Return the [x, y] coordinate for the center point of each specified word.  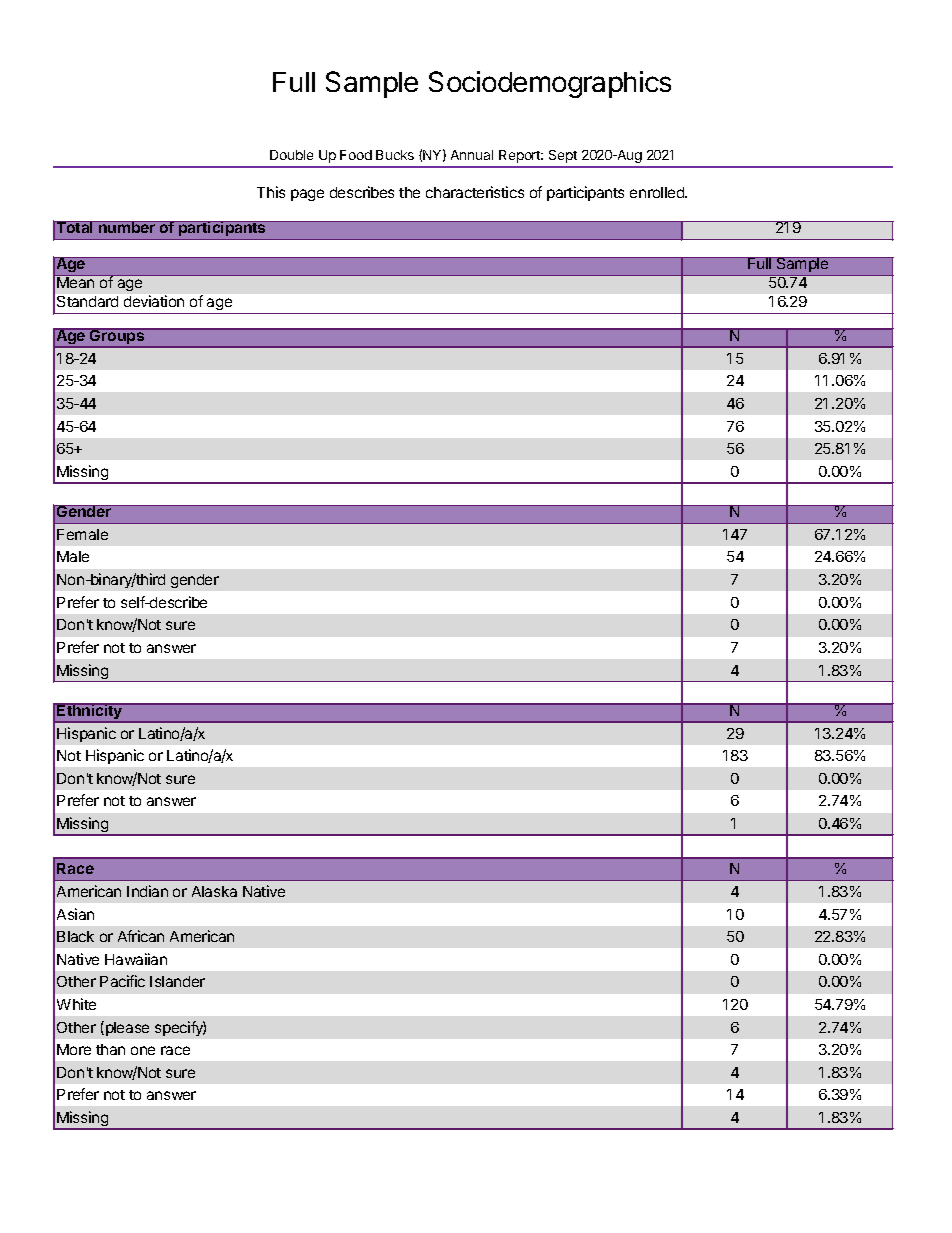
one [143, 1050]
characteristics [475, 192]
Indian [147, 891]
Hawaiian [136, 959]
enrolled [658, 192]
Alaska [214, 891]
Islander [177, 981]
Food [356, 155]
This [271, 192]
